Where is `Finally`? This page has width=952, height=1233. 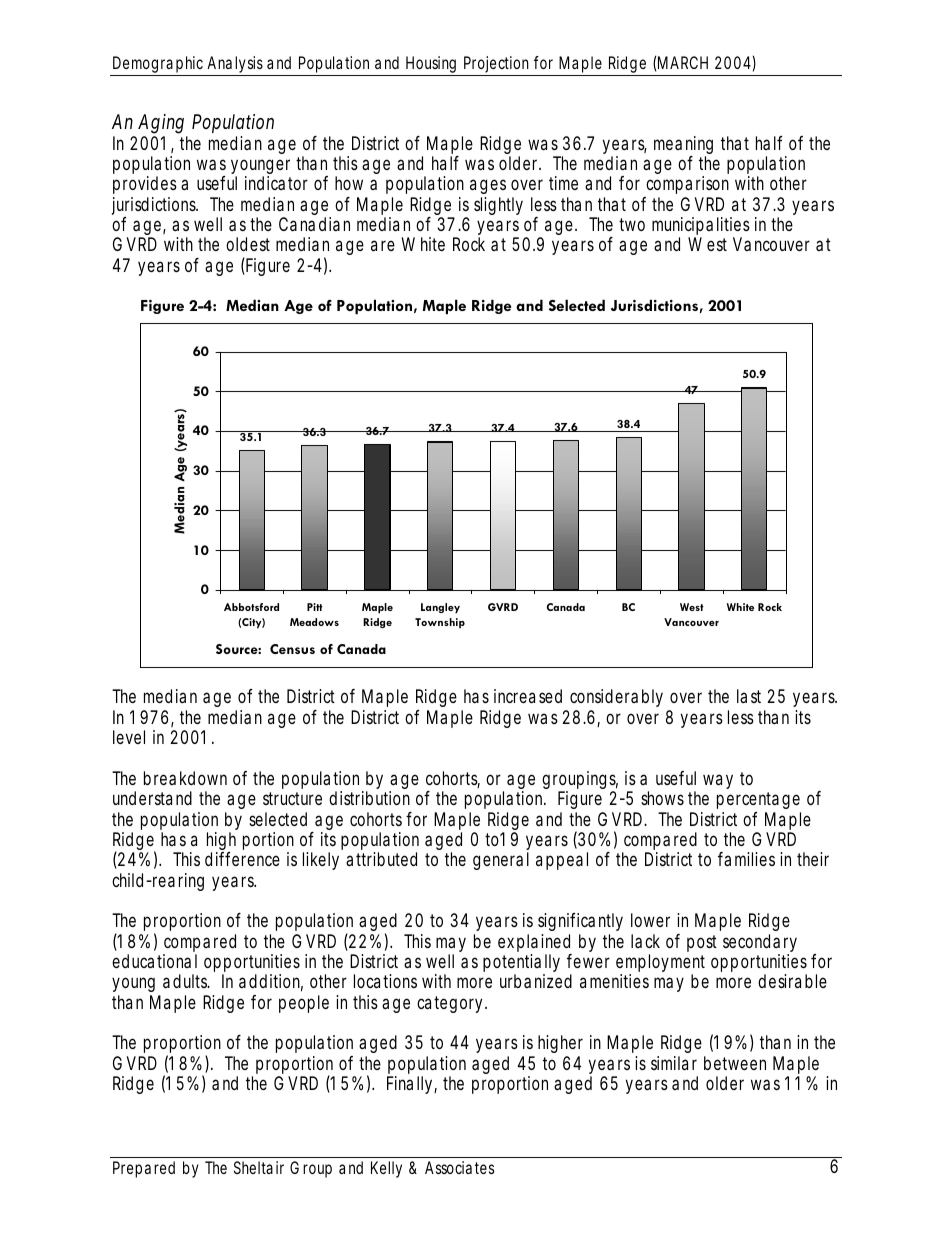
Finally is located at coordinates (412, 1085).
